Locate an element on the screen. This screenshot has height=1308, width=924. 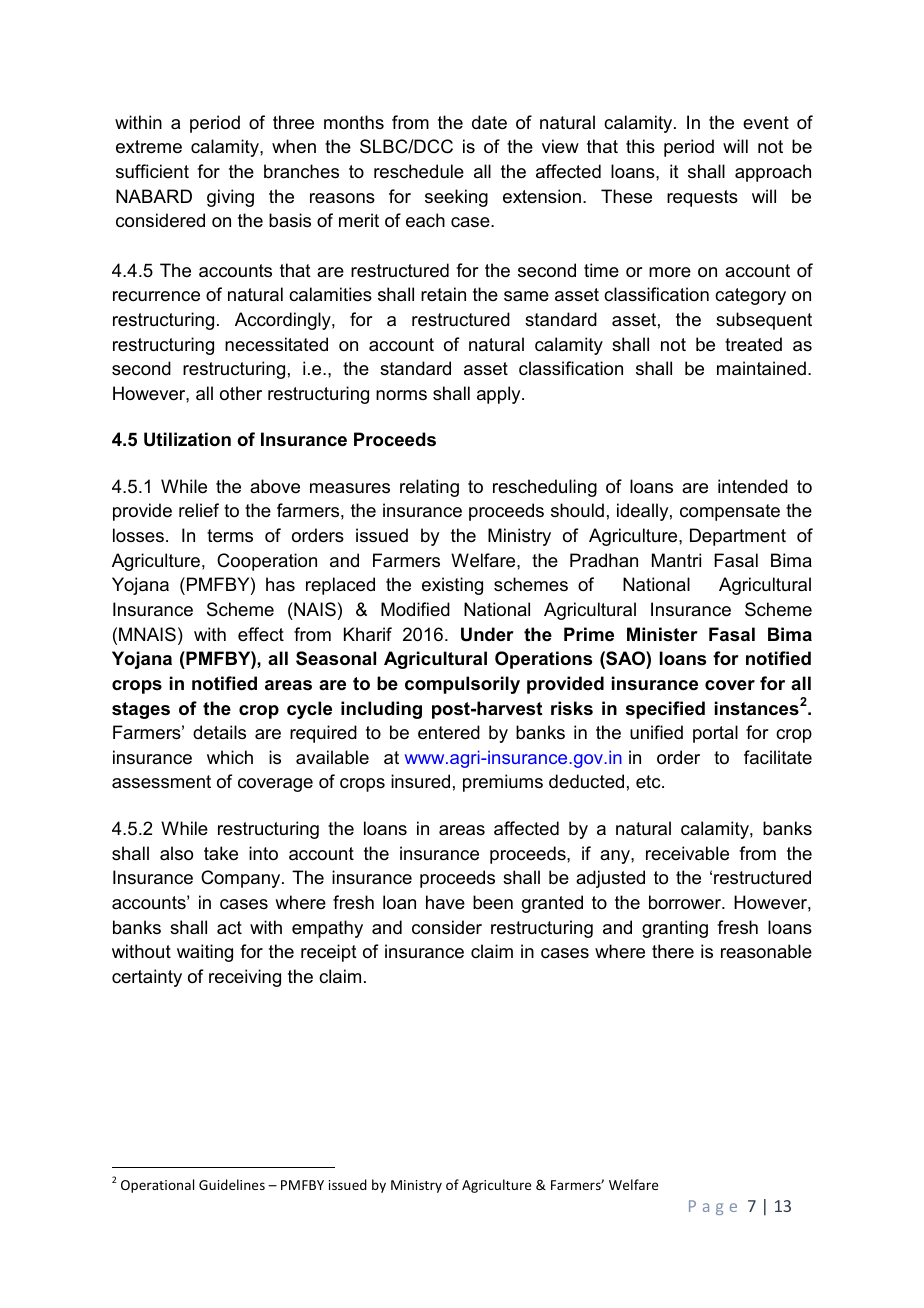
reschedule is located at coordinates (419, 171).
